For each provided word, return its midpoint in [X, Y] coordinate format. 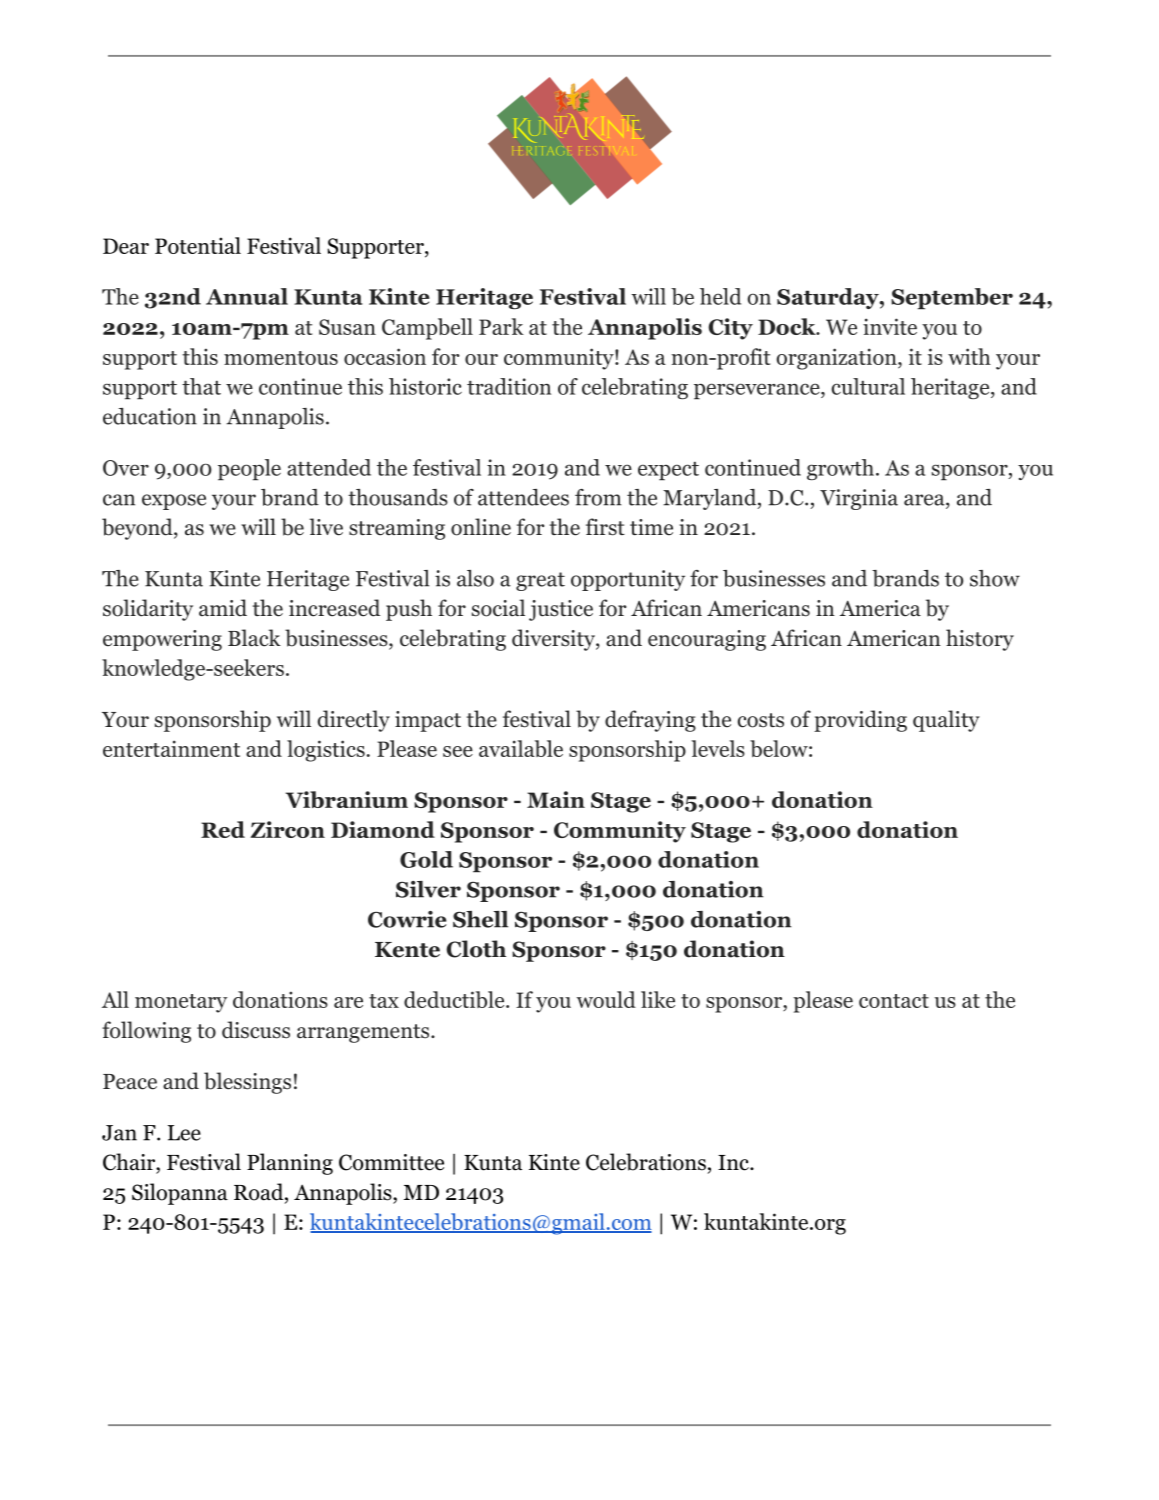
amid [223, 608]
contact [894, 1001]
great [540, 581]
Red [223, 829]
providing [860, 721]
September [952, 299]
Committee [391, 1162]
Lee [184, 1133]
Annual [247, 296]
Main [556, 799]
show [995, 578]
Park [501, 326]
